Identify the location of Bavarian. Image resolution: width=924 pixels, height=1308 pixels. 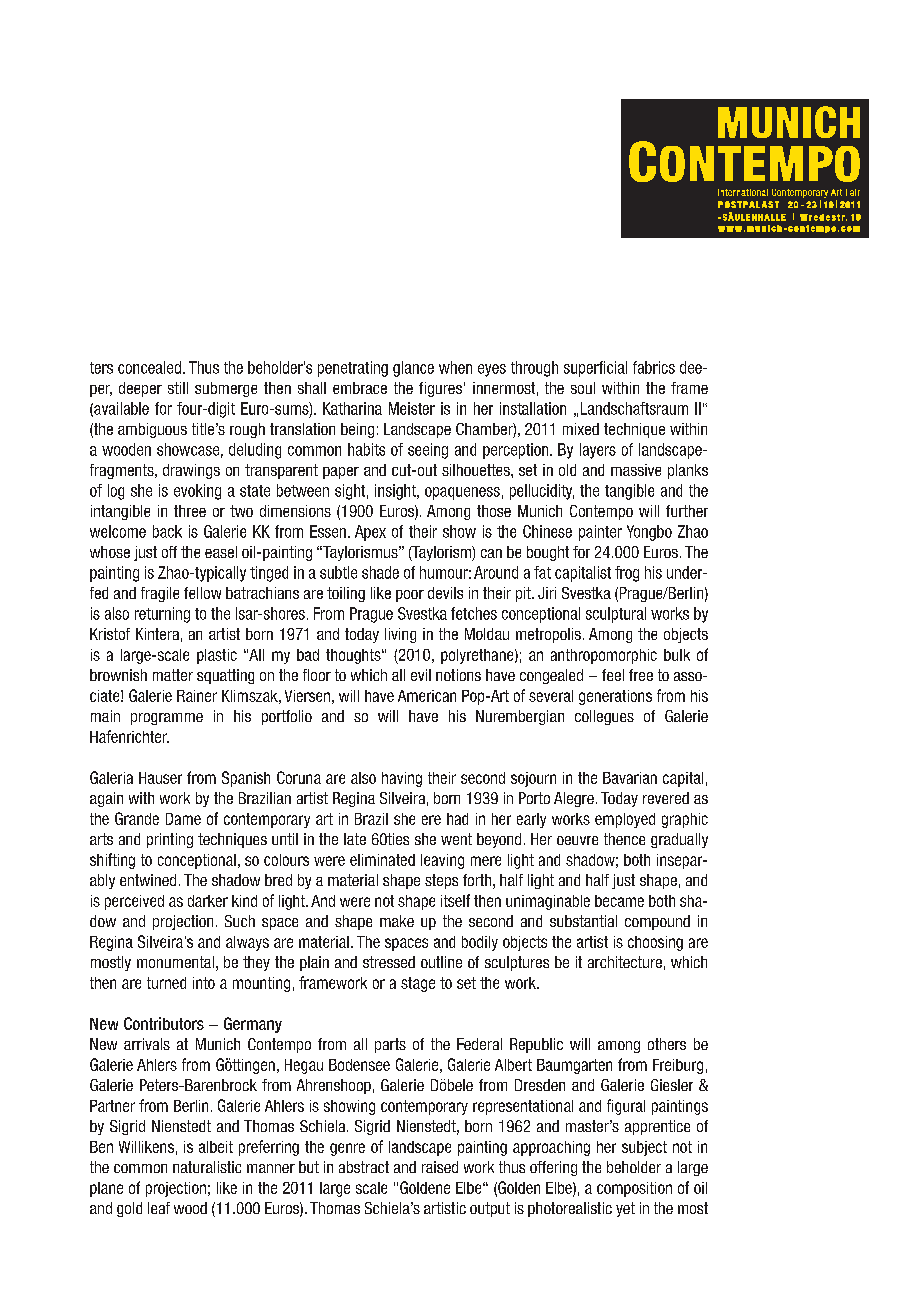
(630, 778).
